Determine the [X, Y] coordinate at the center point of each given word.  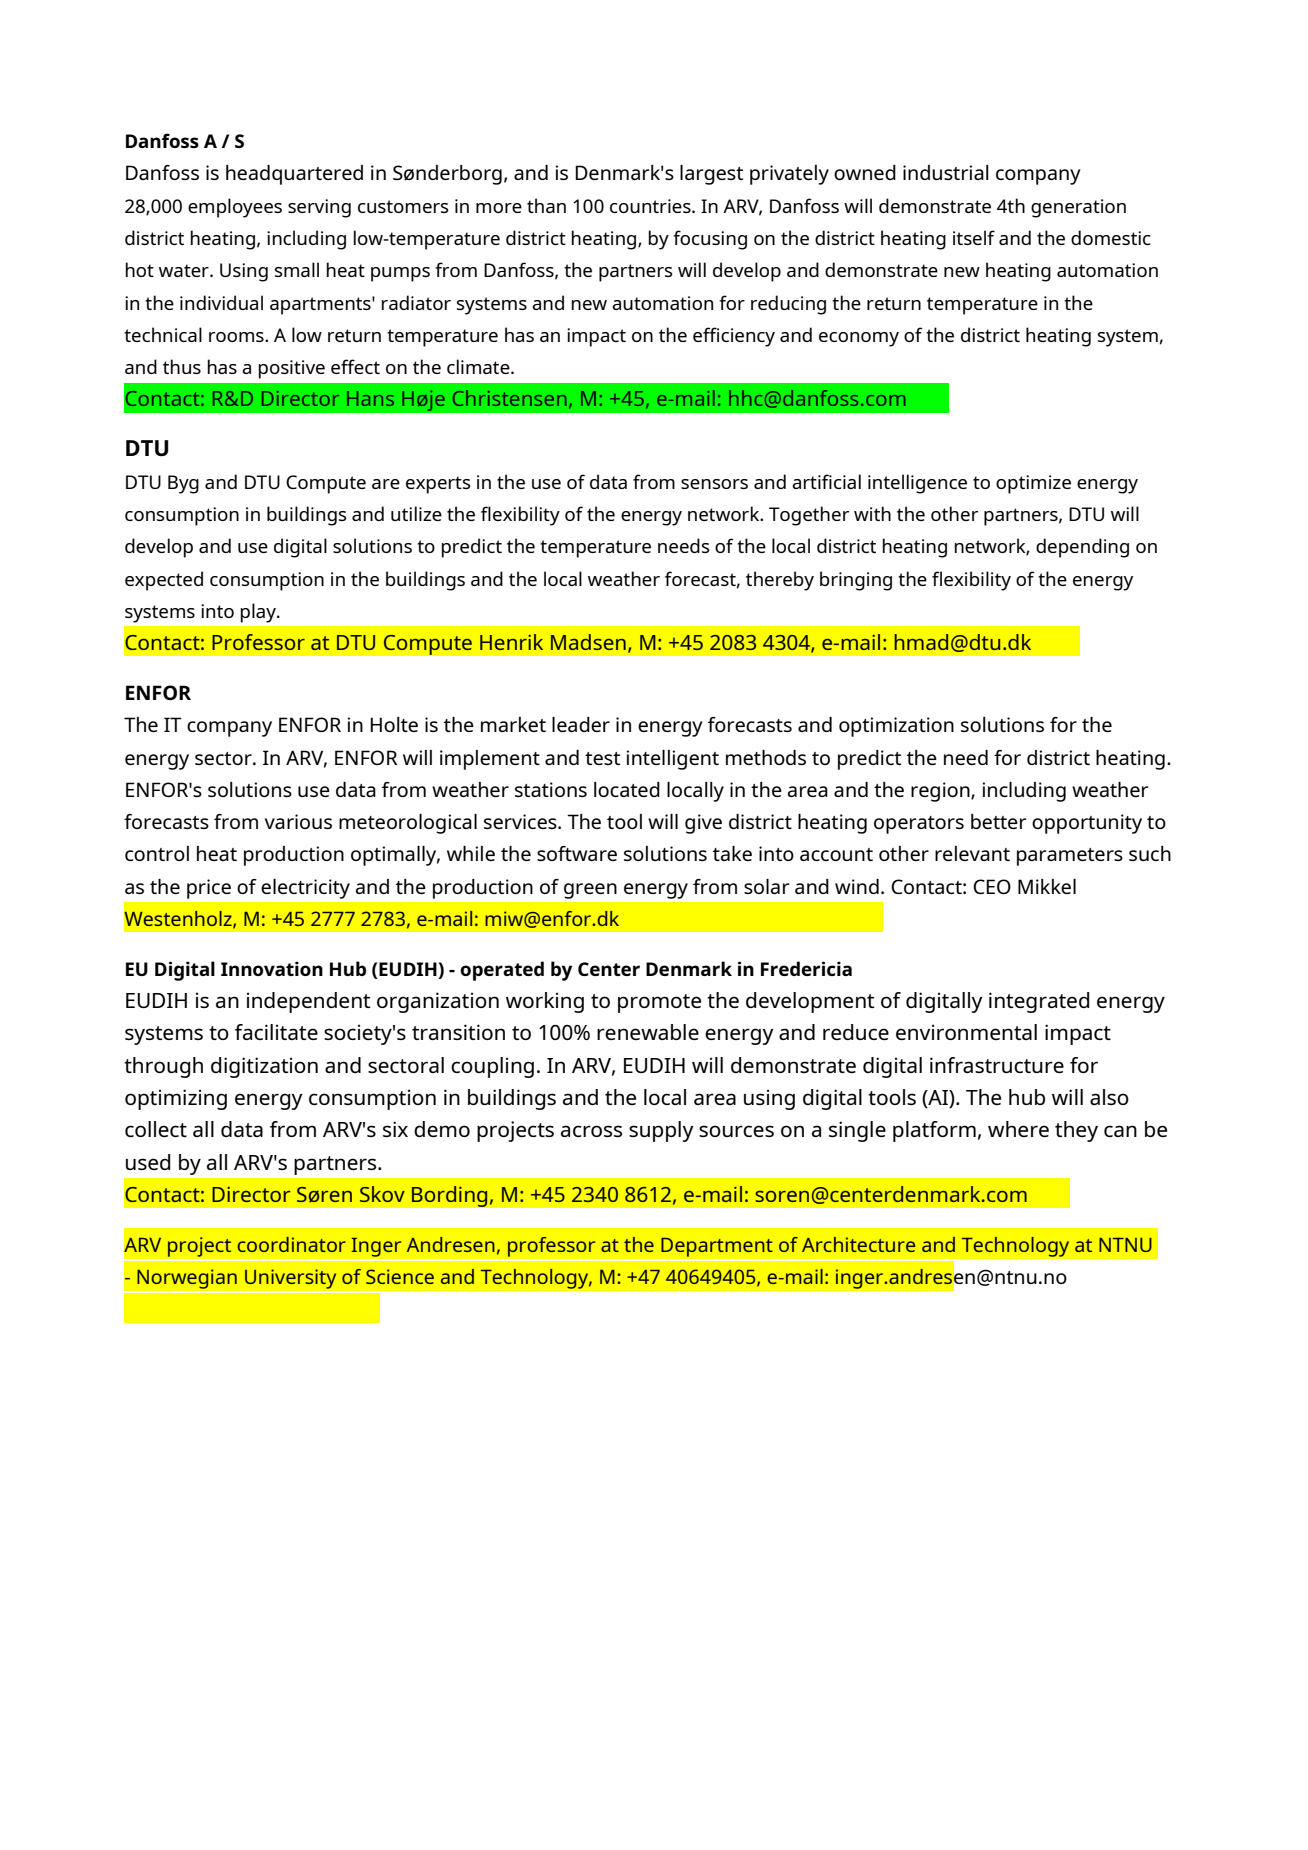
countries [651, 206]
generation [1078, 208]
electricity [305, 889]
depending [1082, 548]
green [590, 891]
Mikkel [1047, 886]
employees [235, 208]
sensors [714, 484]
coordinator [291, 1244]
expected [164, 581]
